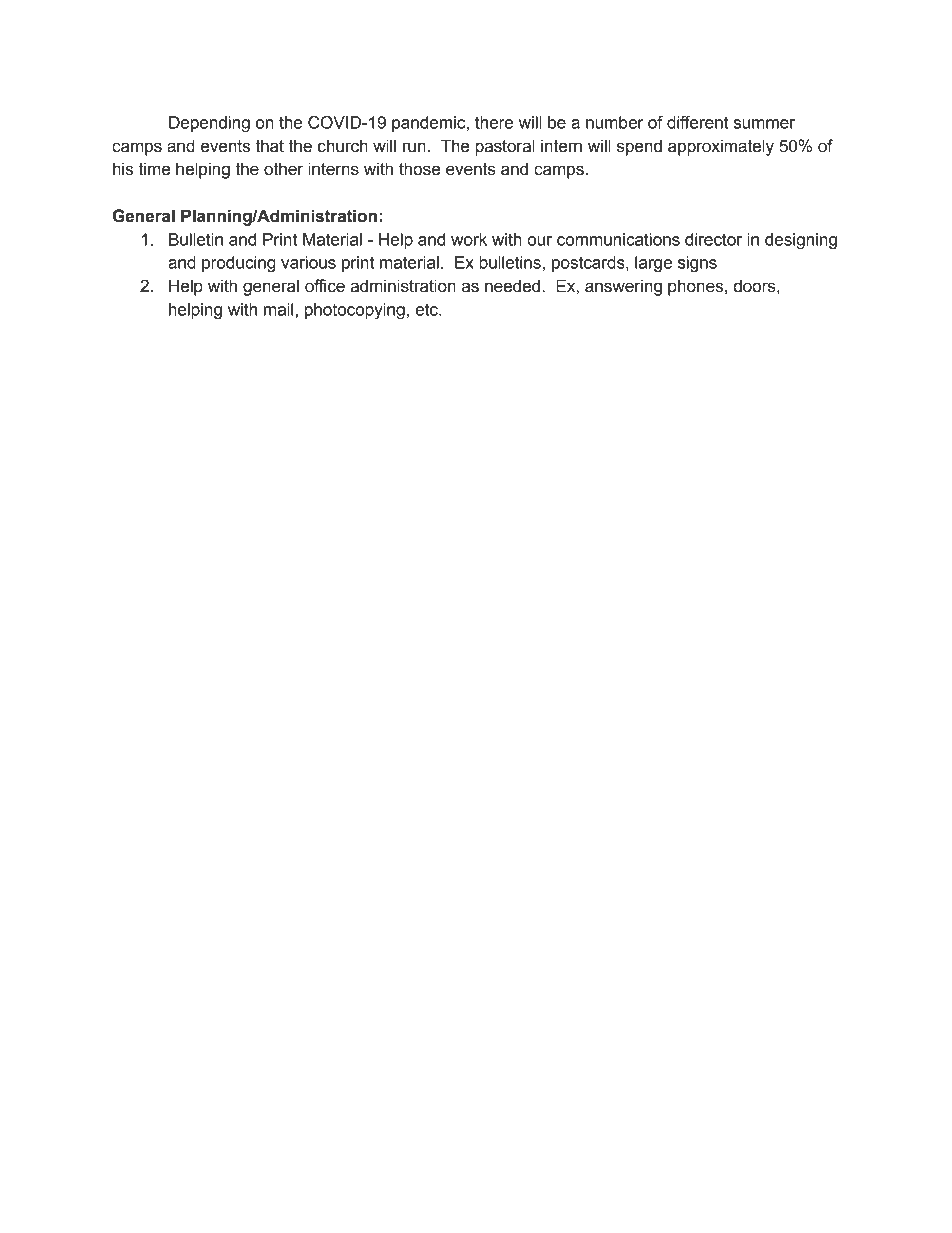 This screenshot has width=952, height=1233. Describe the element at coordinates (713, 239) in the screenshot. I see `director` at that location.
